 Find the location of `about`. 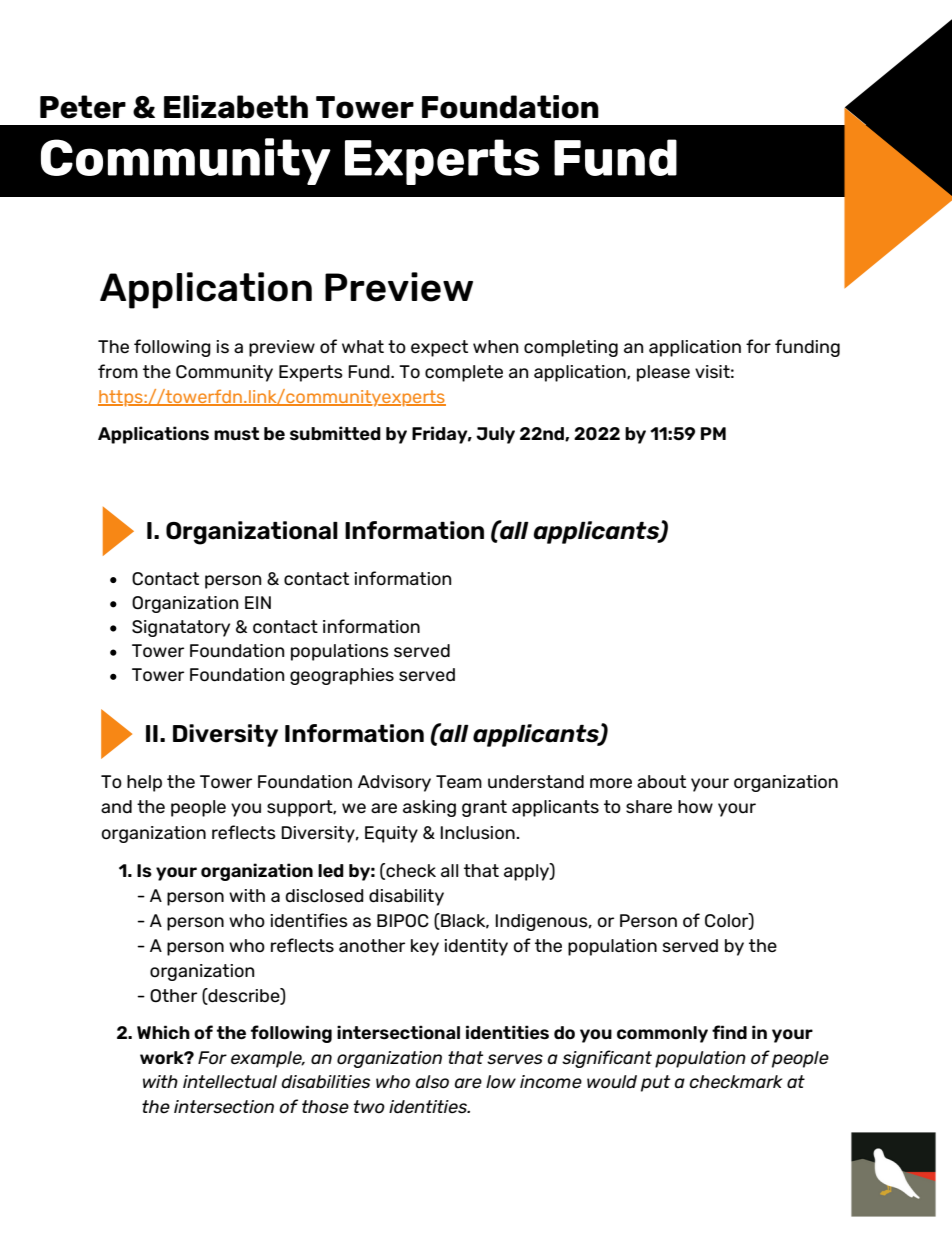

about is located at coordinates (661, 781).
